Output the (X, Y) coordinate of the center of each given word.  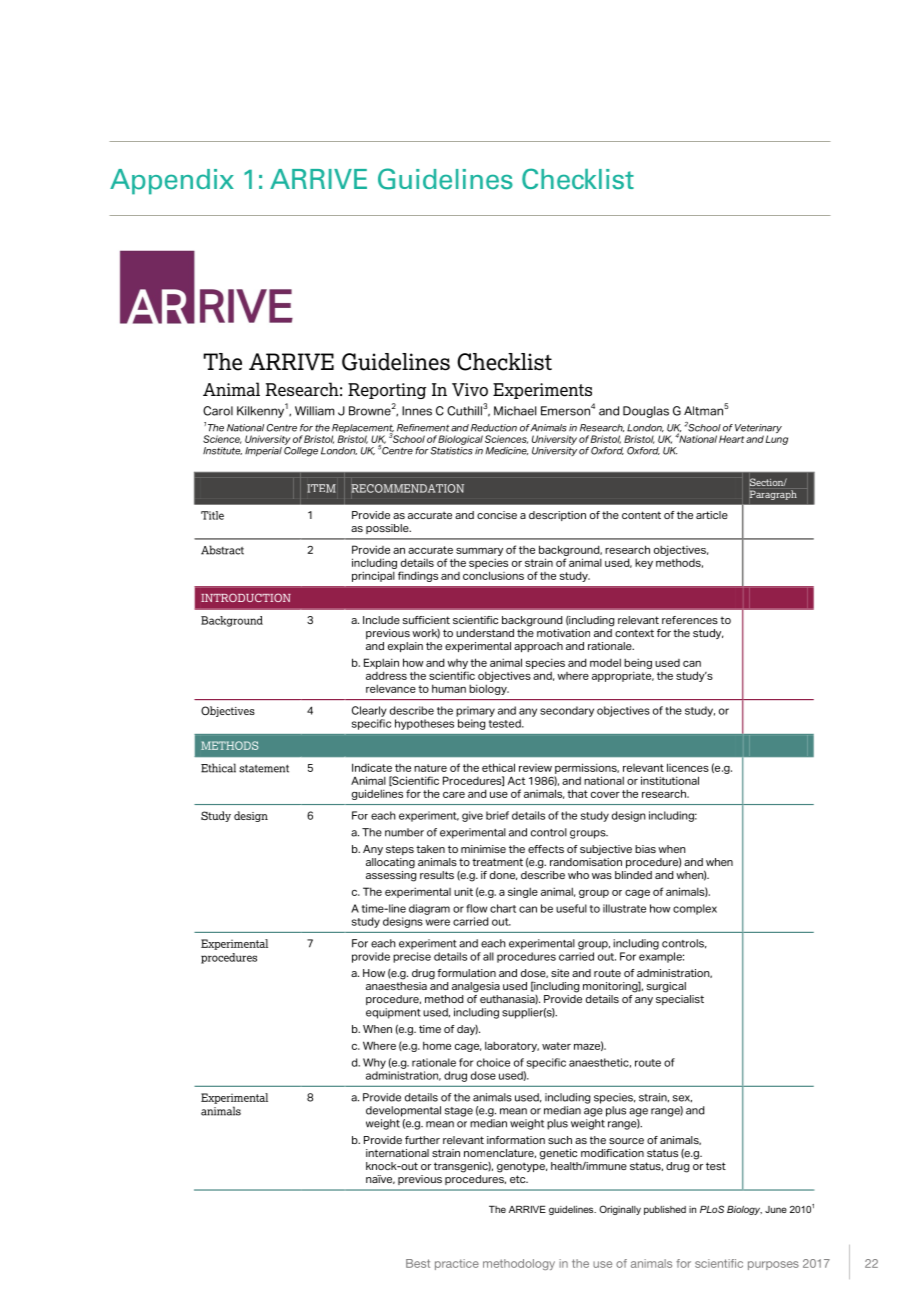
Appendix (172, 182)
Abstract (222, 550)
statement (264, 768)
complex (695, 909)
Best (418, 1263)
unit (463, 891)
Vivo (470, 390)
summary (479, 551)
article (712, 515)
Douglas (646, 412)
